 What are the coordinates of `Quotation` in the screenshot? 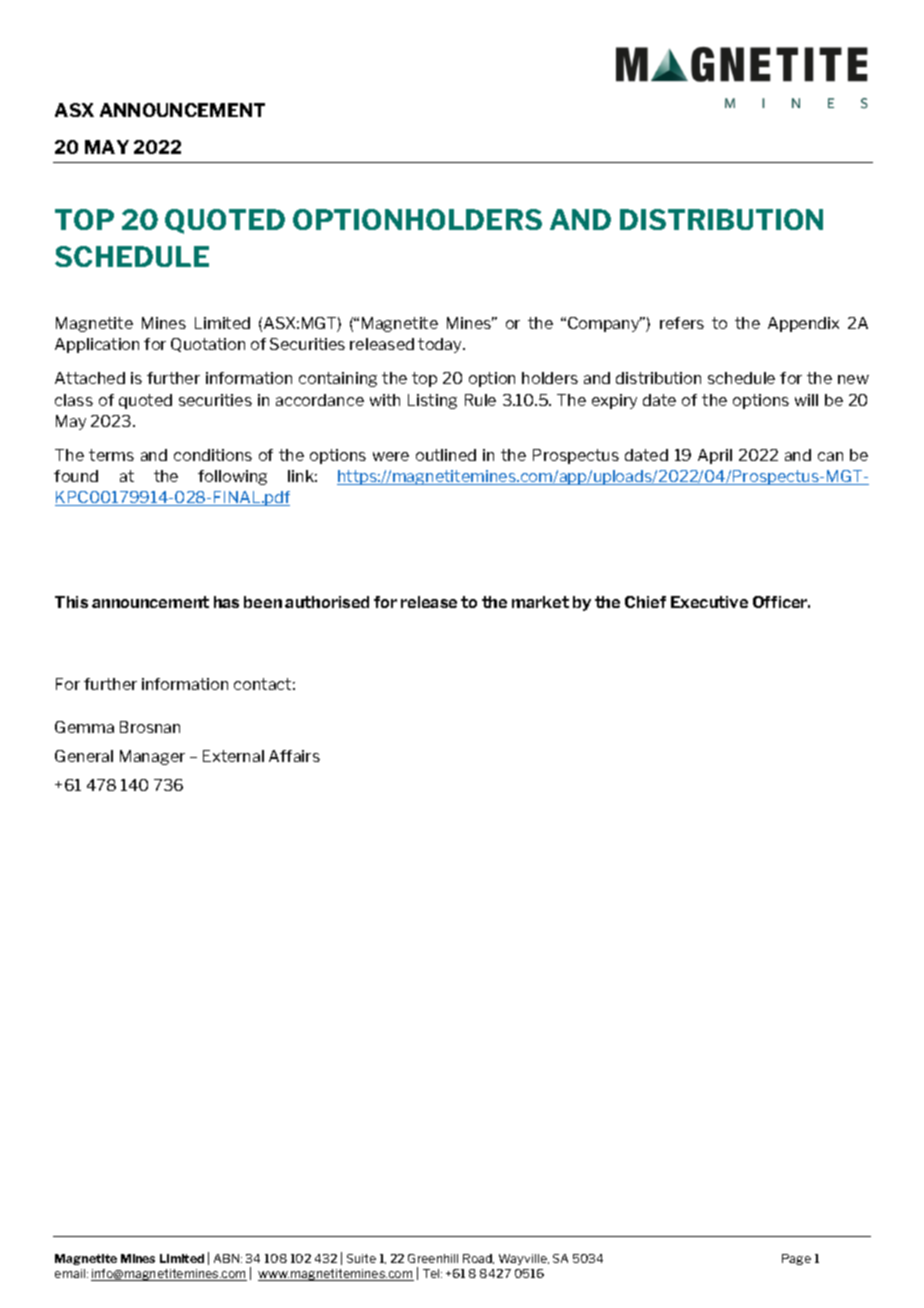 It's located at (208, 345).
